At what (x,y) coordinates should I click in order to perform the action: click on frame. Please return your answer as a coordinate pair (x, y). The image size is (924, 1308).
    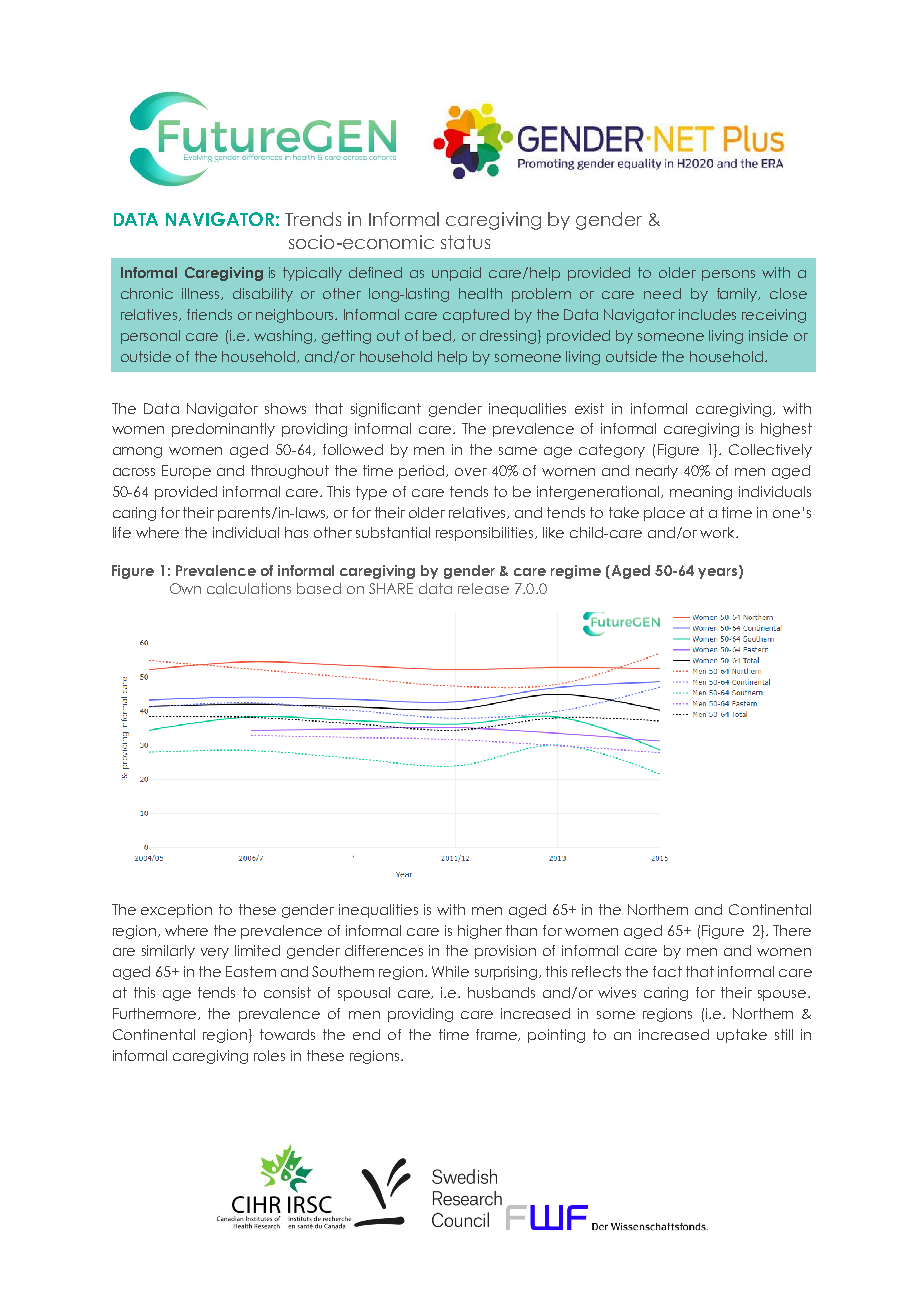
    Looking at the image, I should click on (498, 1035).
